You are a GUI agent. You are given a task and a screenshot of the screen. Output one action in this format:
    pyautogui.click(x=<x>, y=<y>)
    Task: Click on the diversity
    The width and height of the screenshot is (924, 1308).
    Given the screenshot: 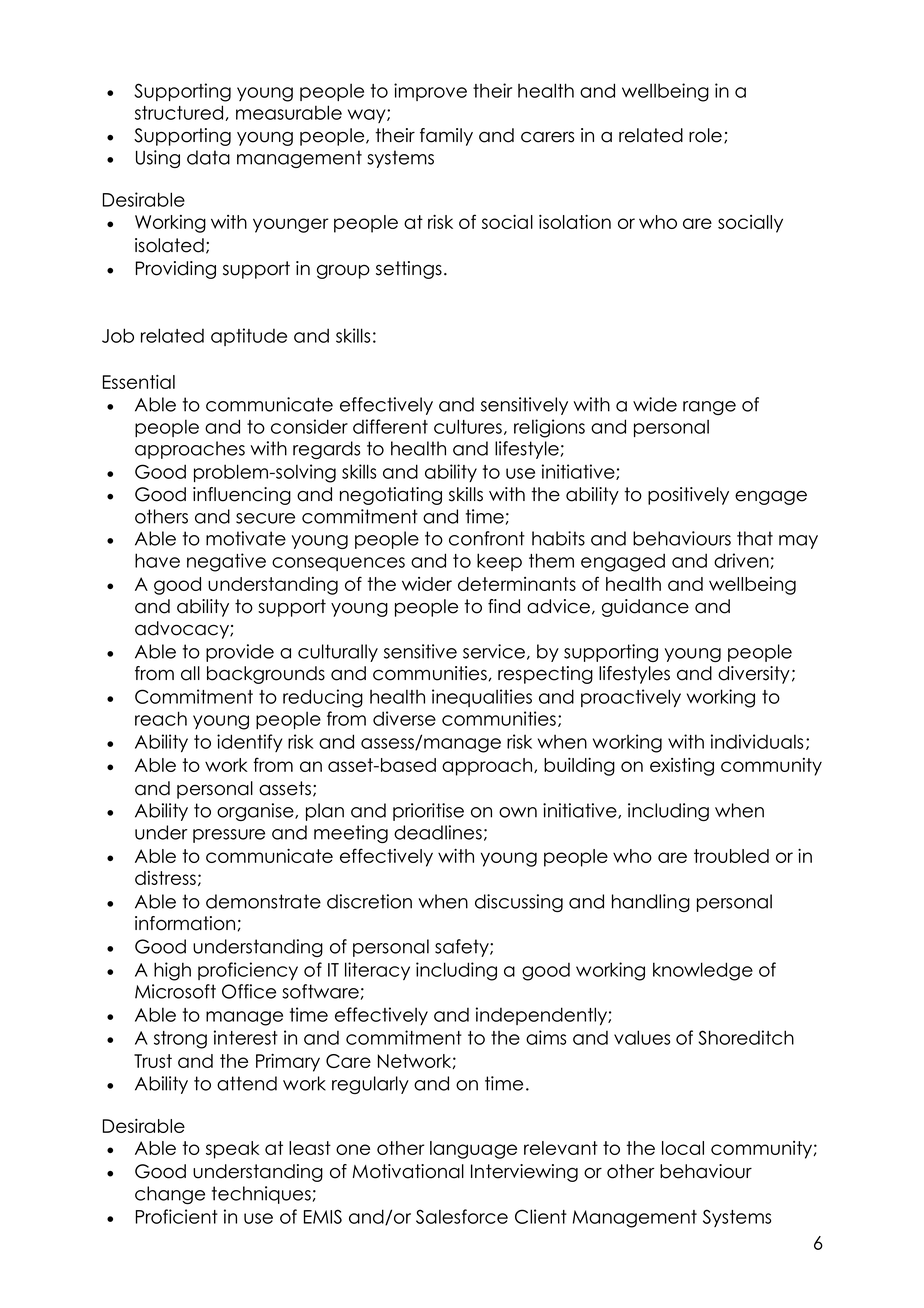 What is the action you would take?
    pyautogui.click(x=754, y=675)
